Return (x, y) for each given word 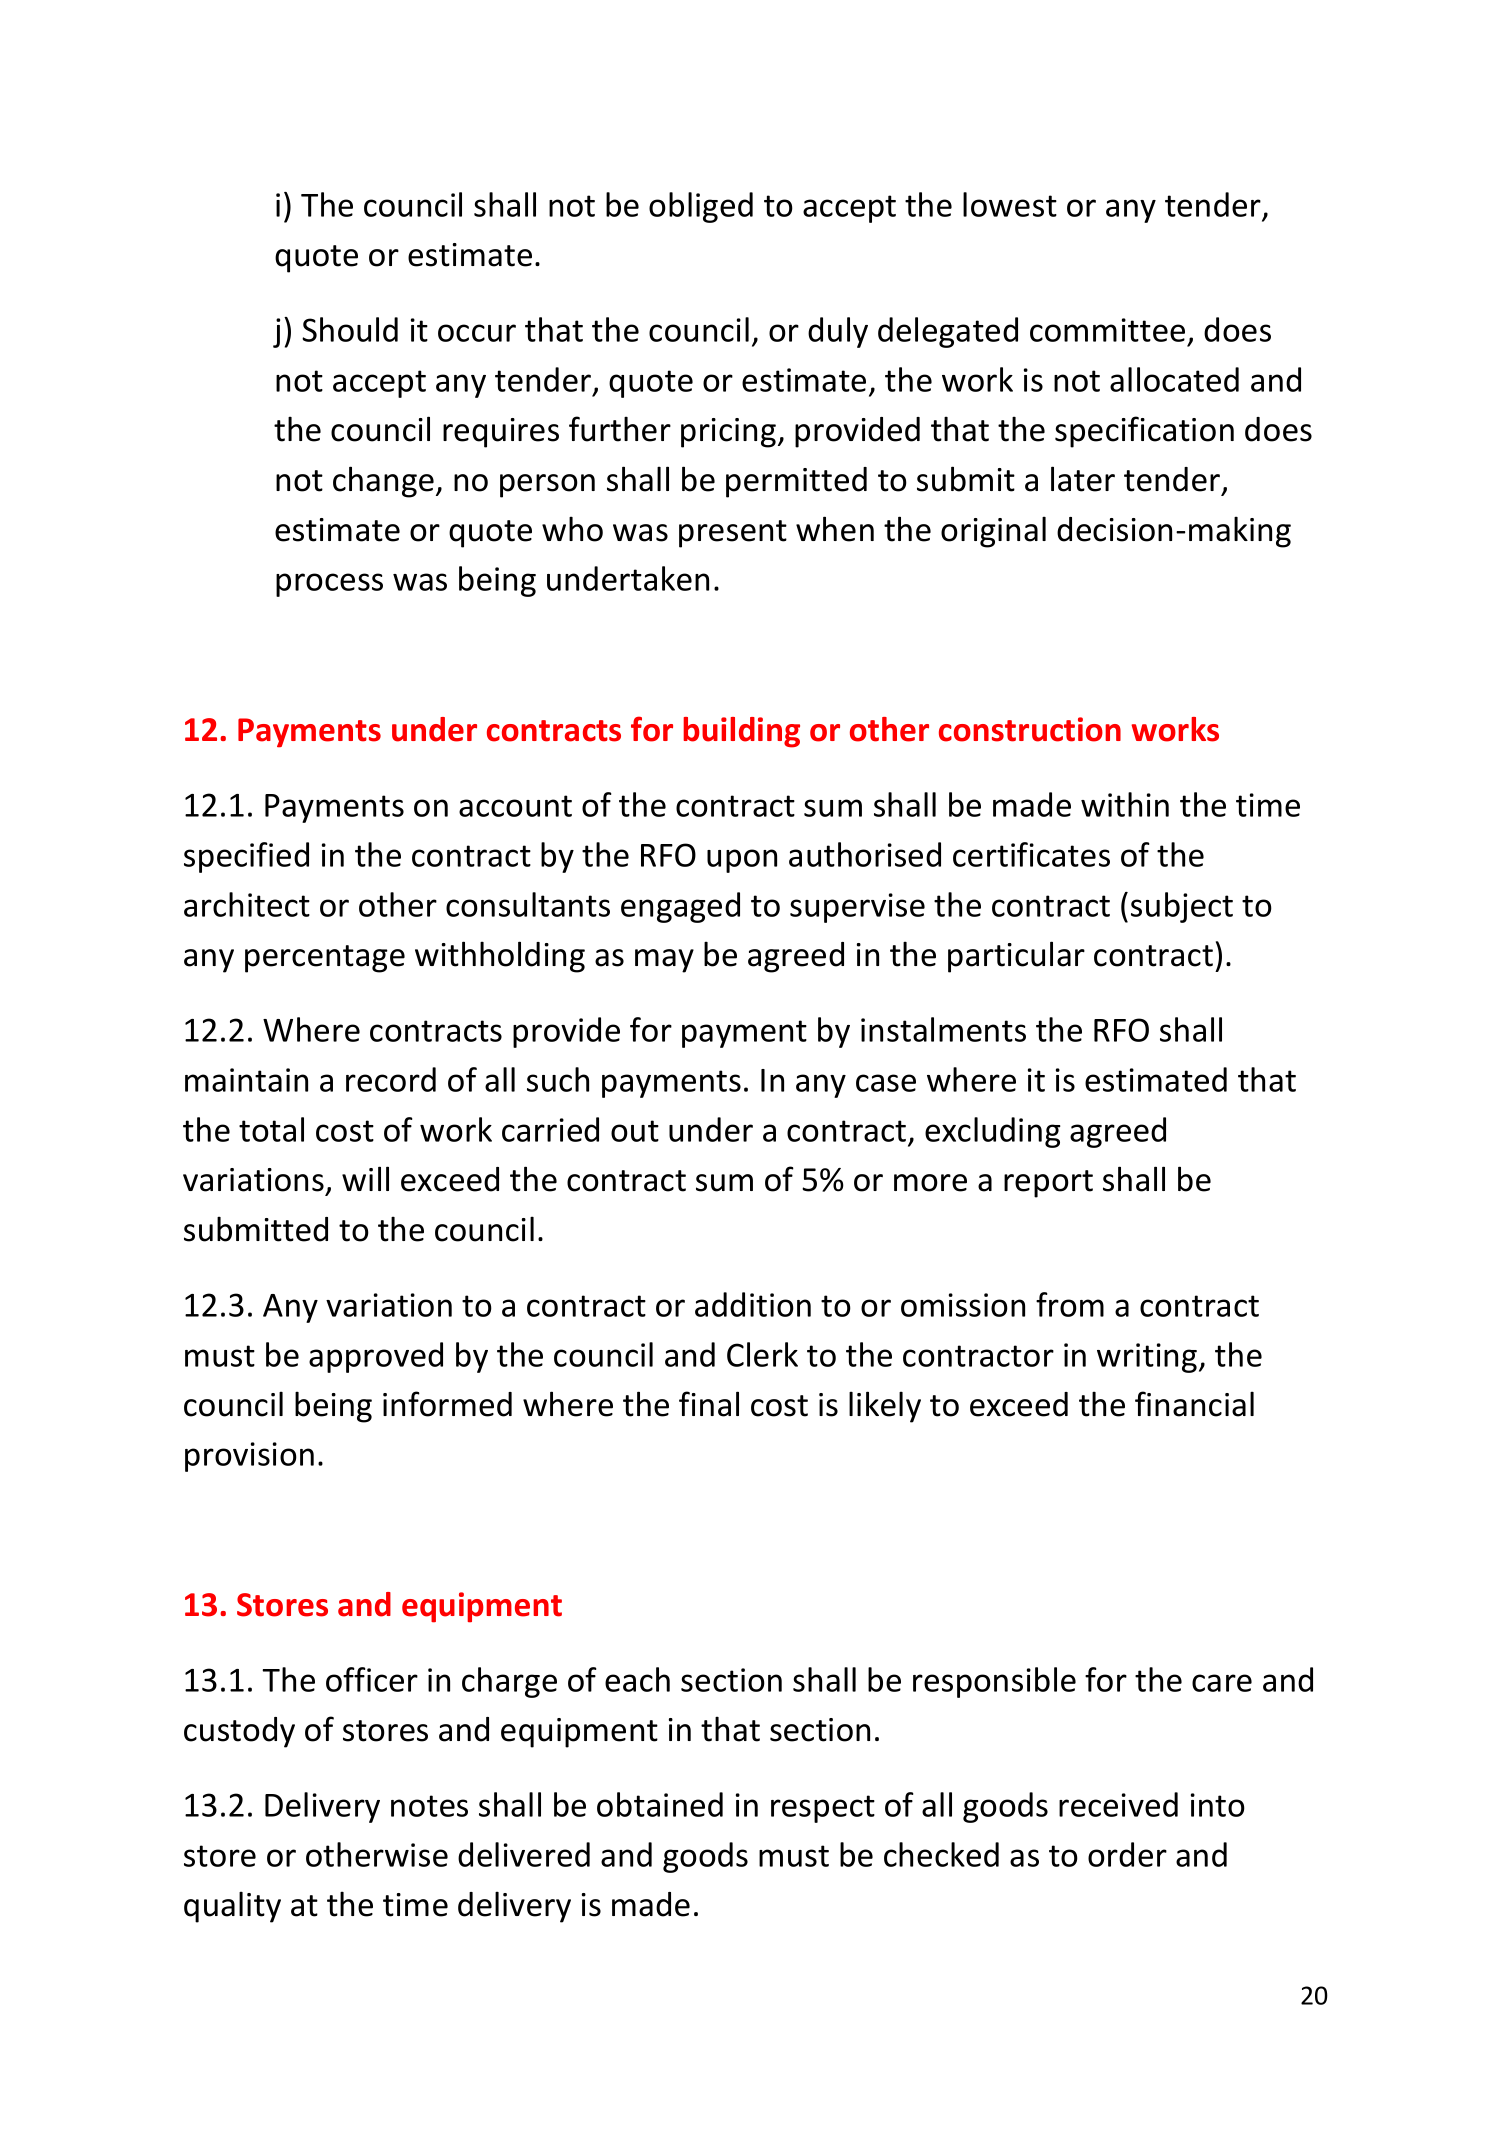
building (741, 732)
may (664, 961)
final (709, 1404)
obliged (701, 207)
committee (1107, 330)
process (329, 585)
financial (1194, 1404)
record (391, 1079)
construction (1030, 729)
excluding (993, 1132)
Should (350, 329)
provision (249, 1457)
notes (429, 1806)
